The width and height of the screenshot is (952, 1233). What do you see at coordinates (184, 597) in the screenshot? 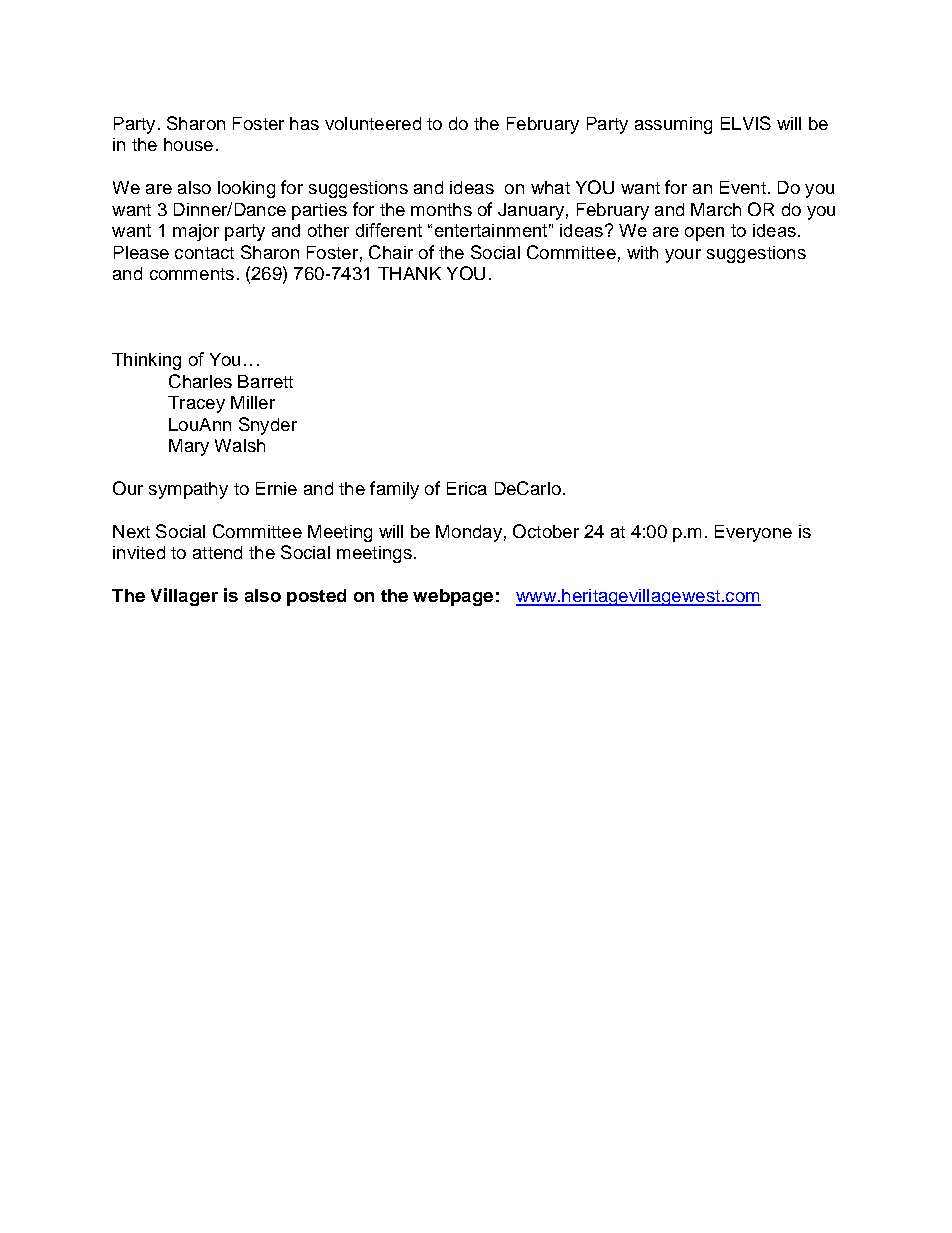
I see `Villager` at bounding box center [184, 597].
